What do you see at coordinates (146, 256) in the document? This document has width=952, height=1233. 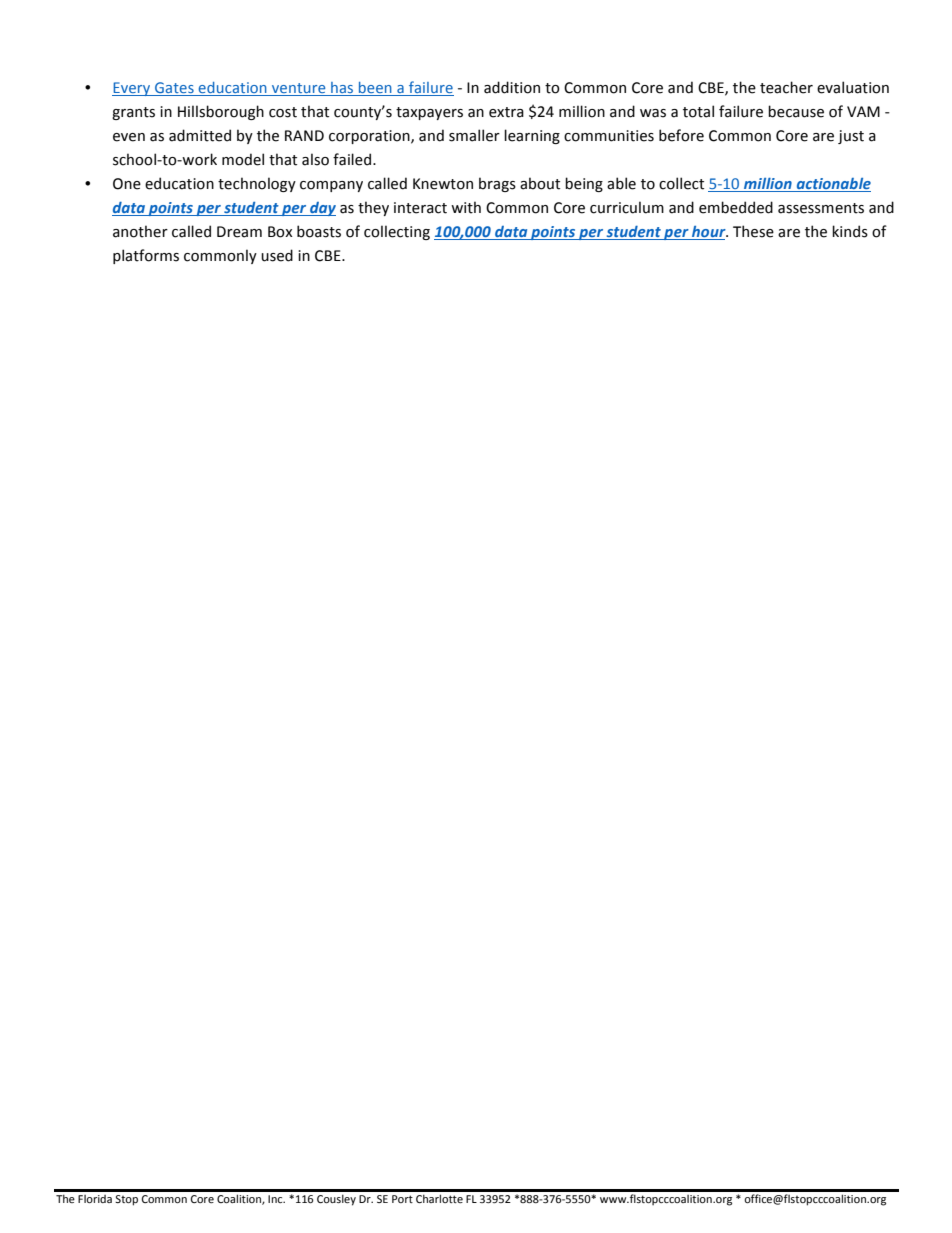 I see `platforms` at bounding box center [146, 256].
